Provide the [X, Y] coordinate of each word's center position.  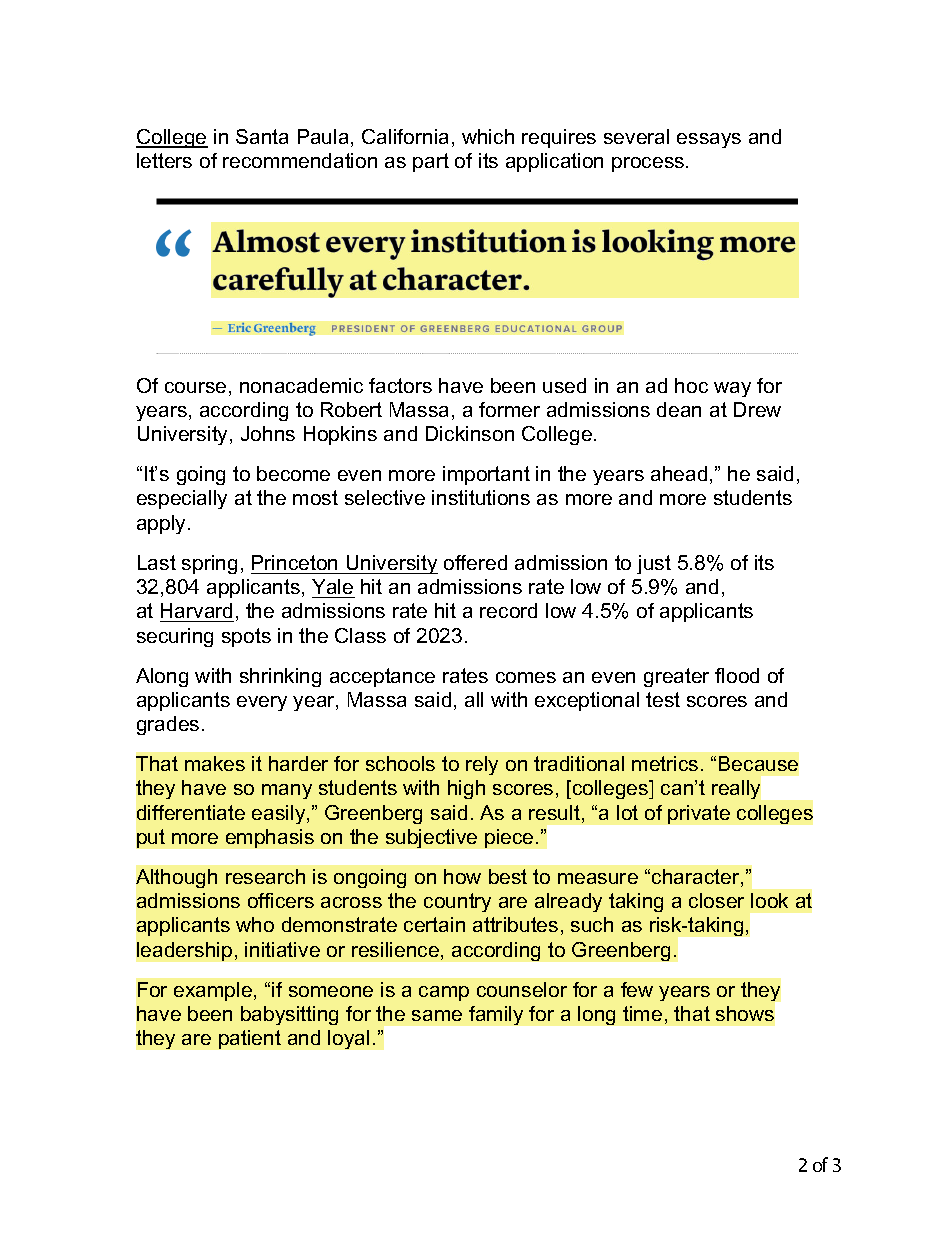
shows [745, 1013]
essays [709, 140]
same [437, 1015]
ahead [679, 473]
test [663, 699]
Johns [268, 433]
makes [215, 763]
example [214, 991]
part [431, 162]
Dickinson [470, 433]
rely [482, 765]
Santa [262, 136]
